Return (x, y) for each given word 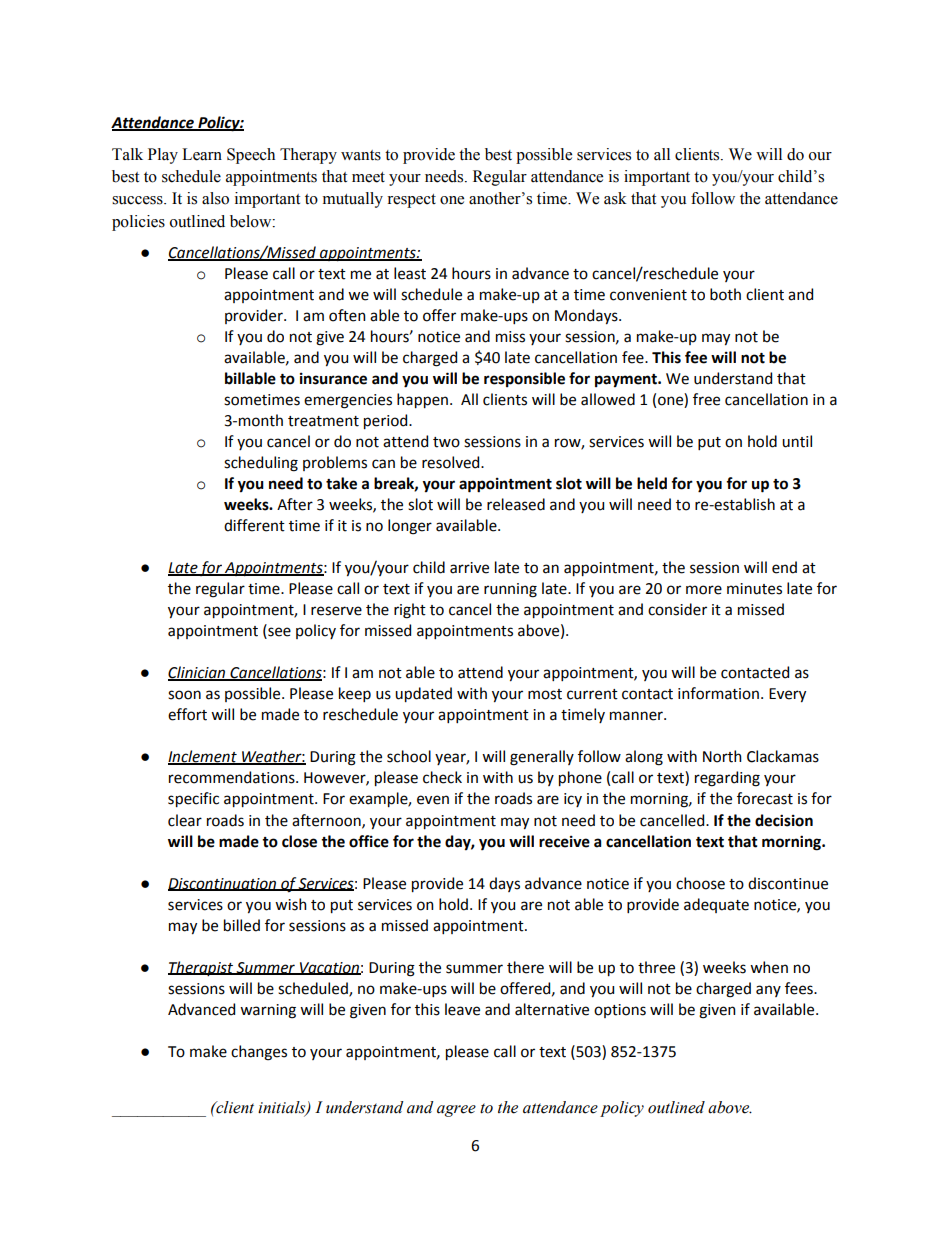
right (410, 611)
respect (411, 201)
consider (677, 609)
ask (615, 198)
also (215, 198)
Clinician (198, 673)
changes (259, 1053)
